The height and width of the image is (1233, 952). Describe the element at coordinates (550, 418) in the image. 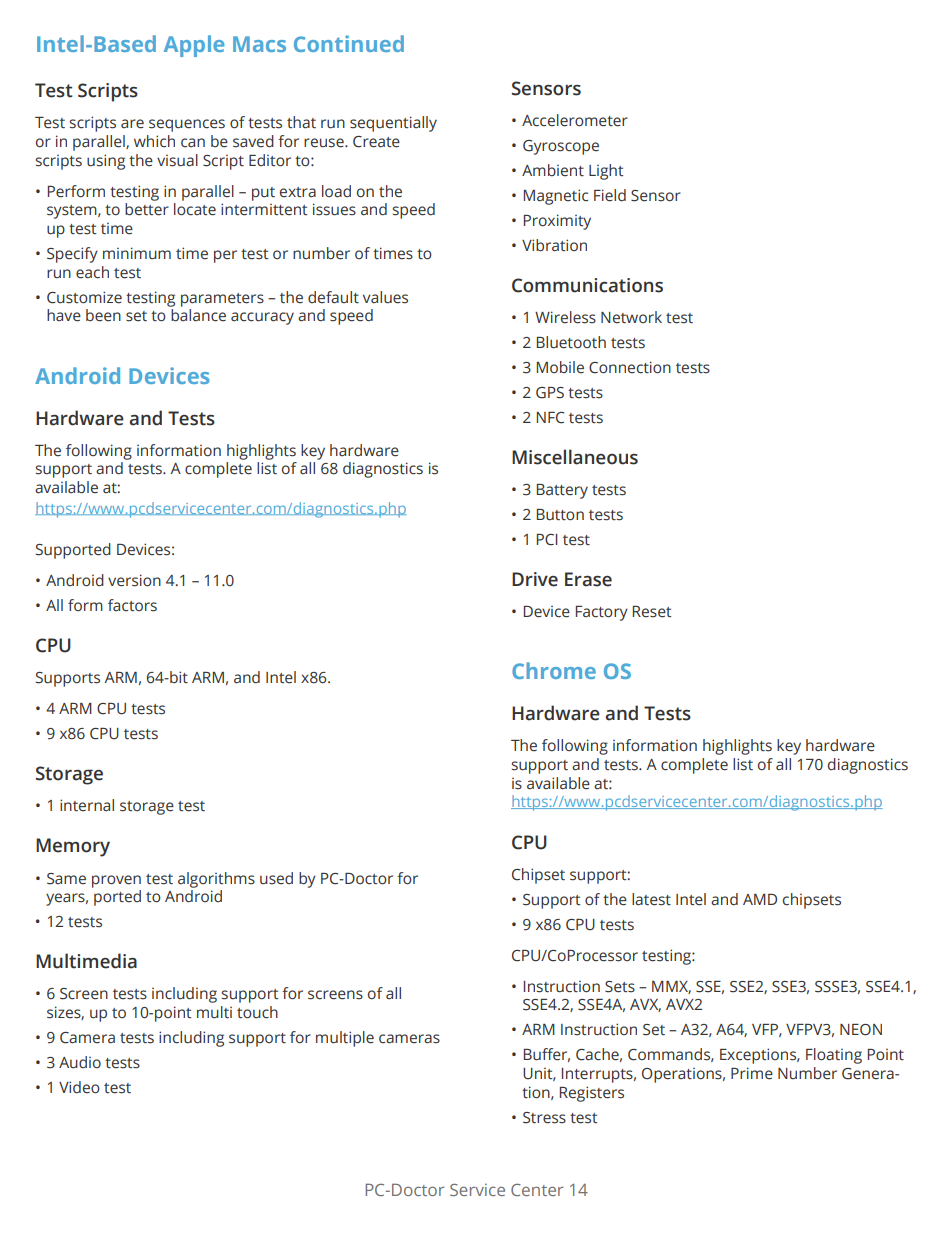

I see `NFC` at that location.
